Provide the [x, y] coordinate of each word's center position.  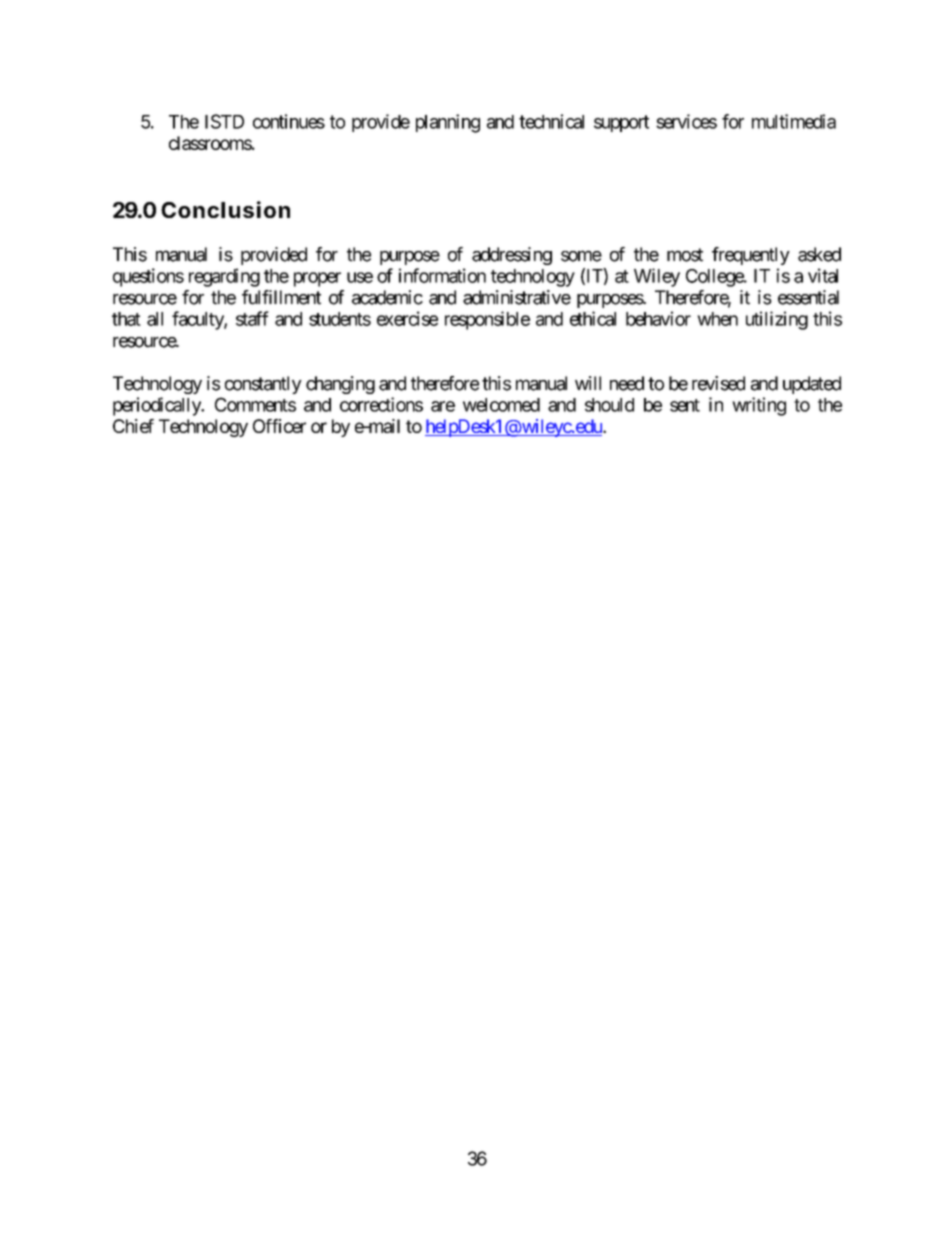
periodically [158, 406]
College [715, 278]
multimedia [794, 121]
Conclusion [225, 209]
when [717, 319]
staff [252, 318]
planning [448, 123]
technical [551, 121]
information [442, 275]
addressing [512, 256]
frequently [751, 256]
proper [317, 279]
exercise [407, 318]
